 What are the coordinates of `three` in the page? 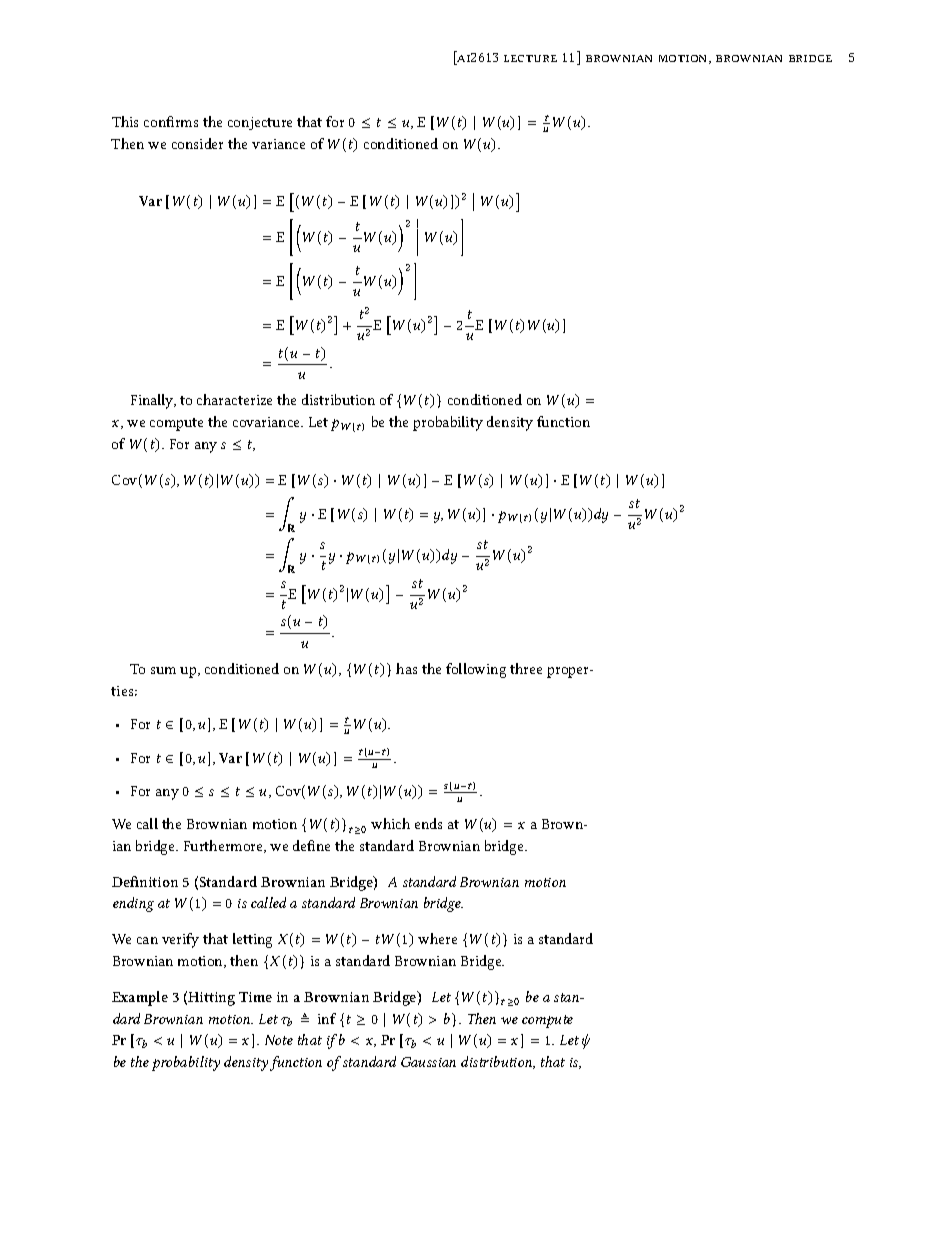 It's located at (526, 668).
